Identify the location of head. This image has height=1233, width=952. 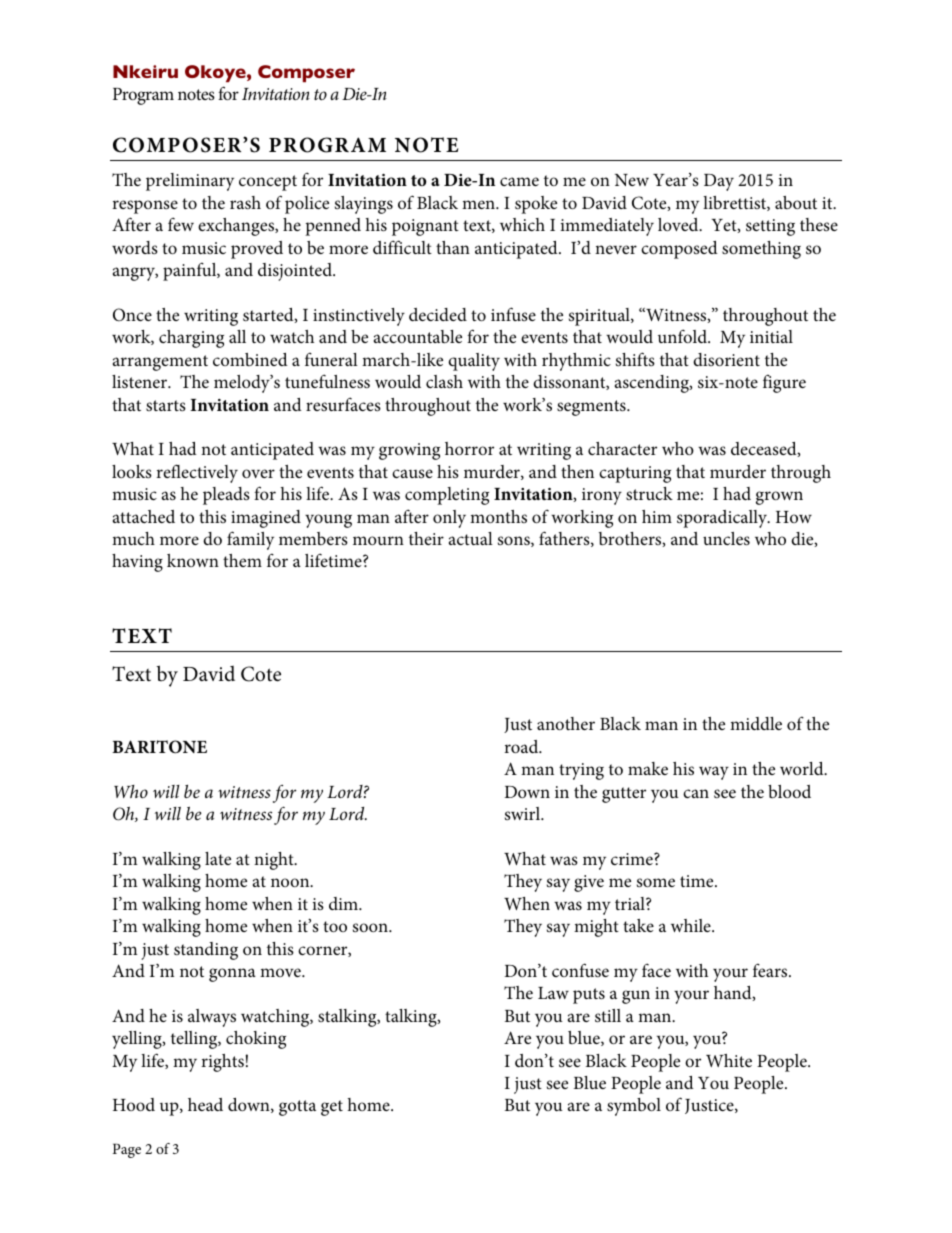
(205, 1104).
